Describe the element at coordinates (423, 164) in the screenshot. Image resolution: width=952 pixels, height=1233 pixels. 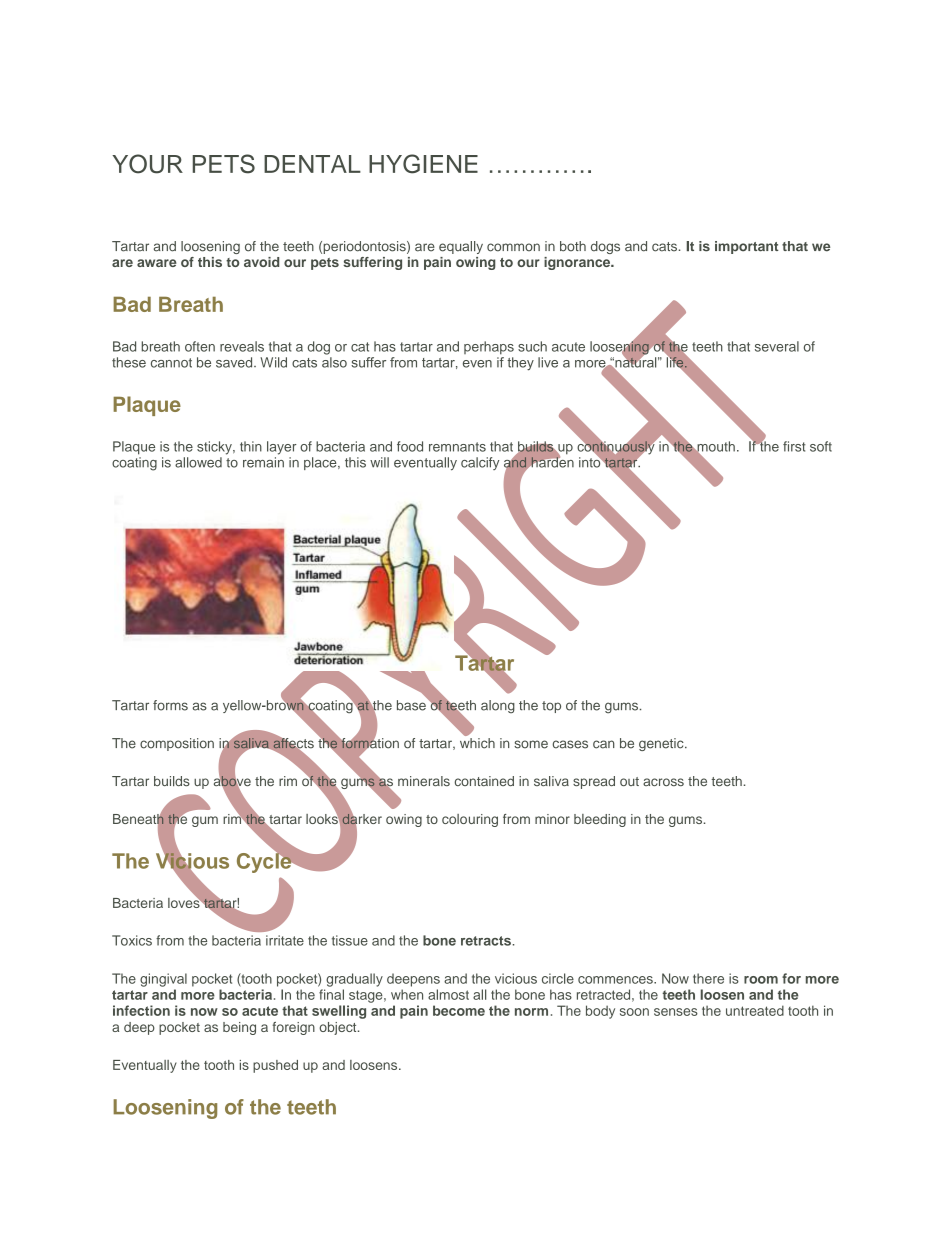
I see `HYGIENE` at that location.
